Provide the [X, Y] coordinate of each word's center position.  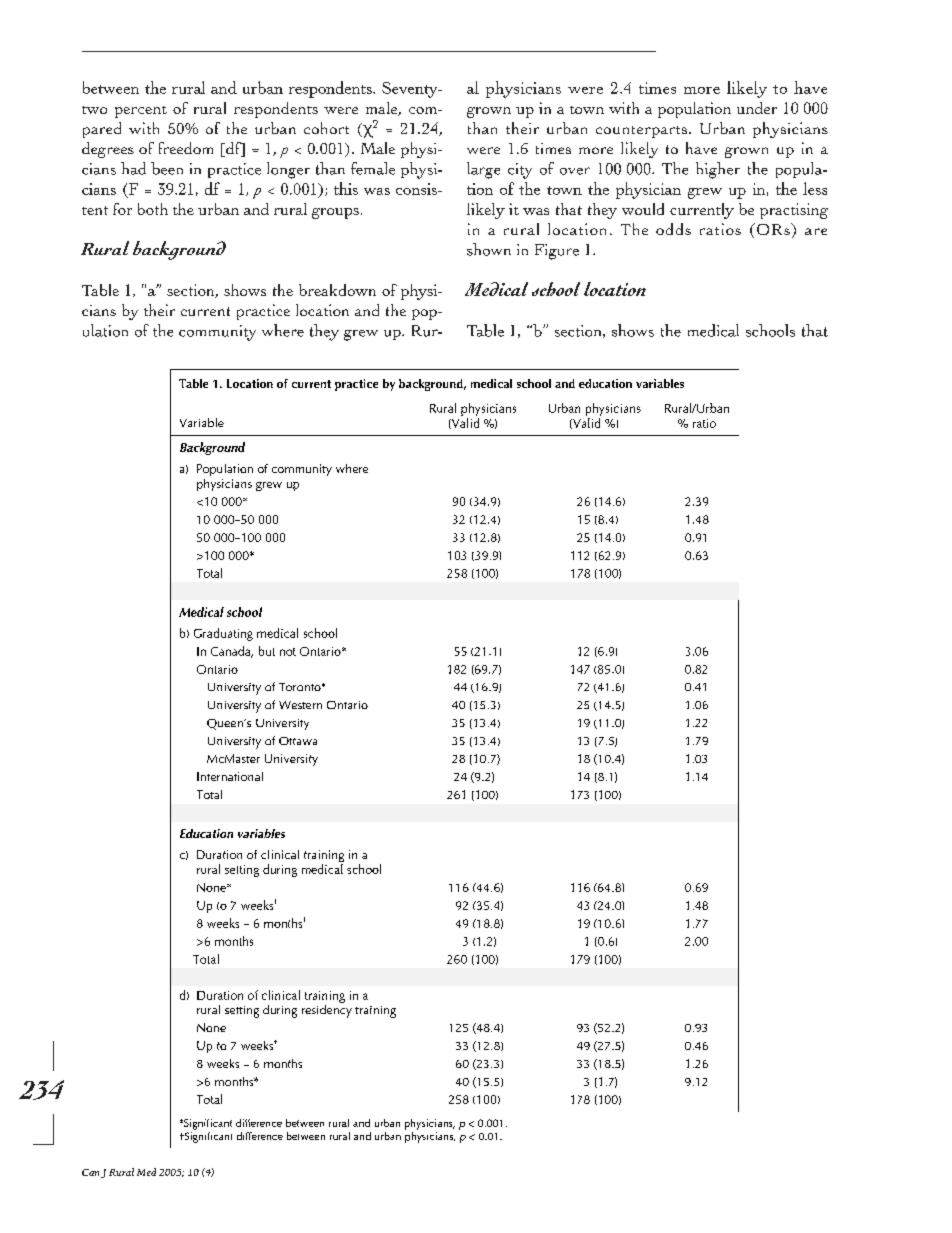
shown [489, 249]
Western [300, 705]
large [483, 170]
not [288, 652]
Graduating [223, 634]
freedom [186, 148]
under [757, 108]
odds [673, 229]
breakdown [337, 290]
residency [327, 1010]
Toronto [301, 687]
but [267, 651]
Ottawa [298, 741]
